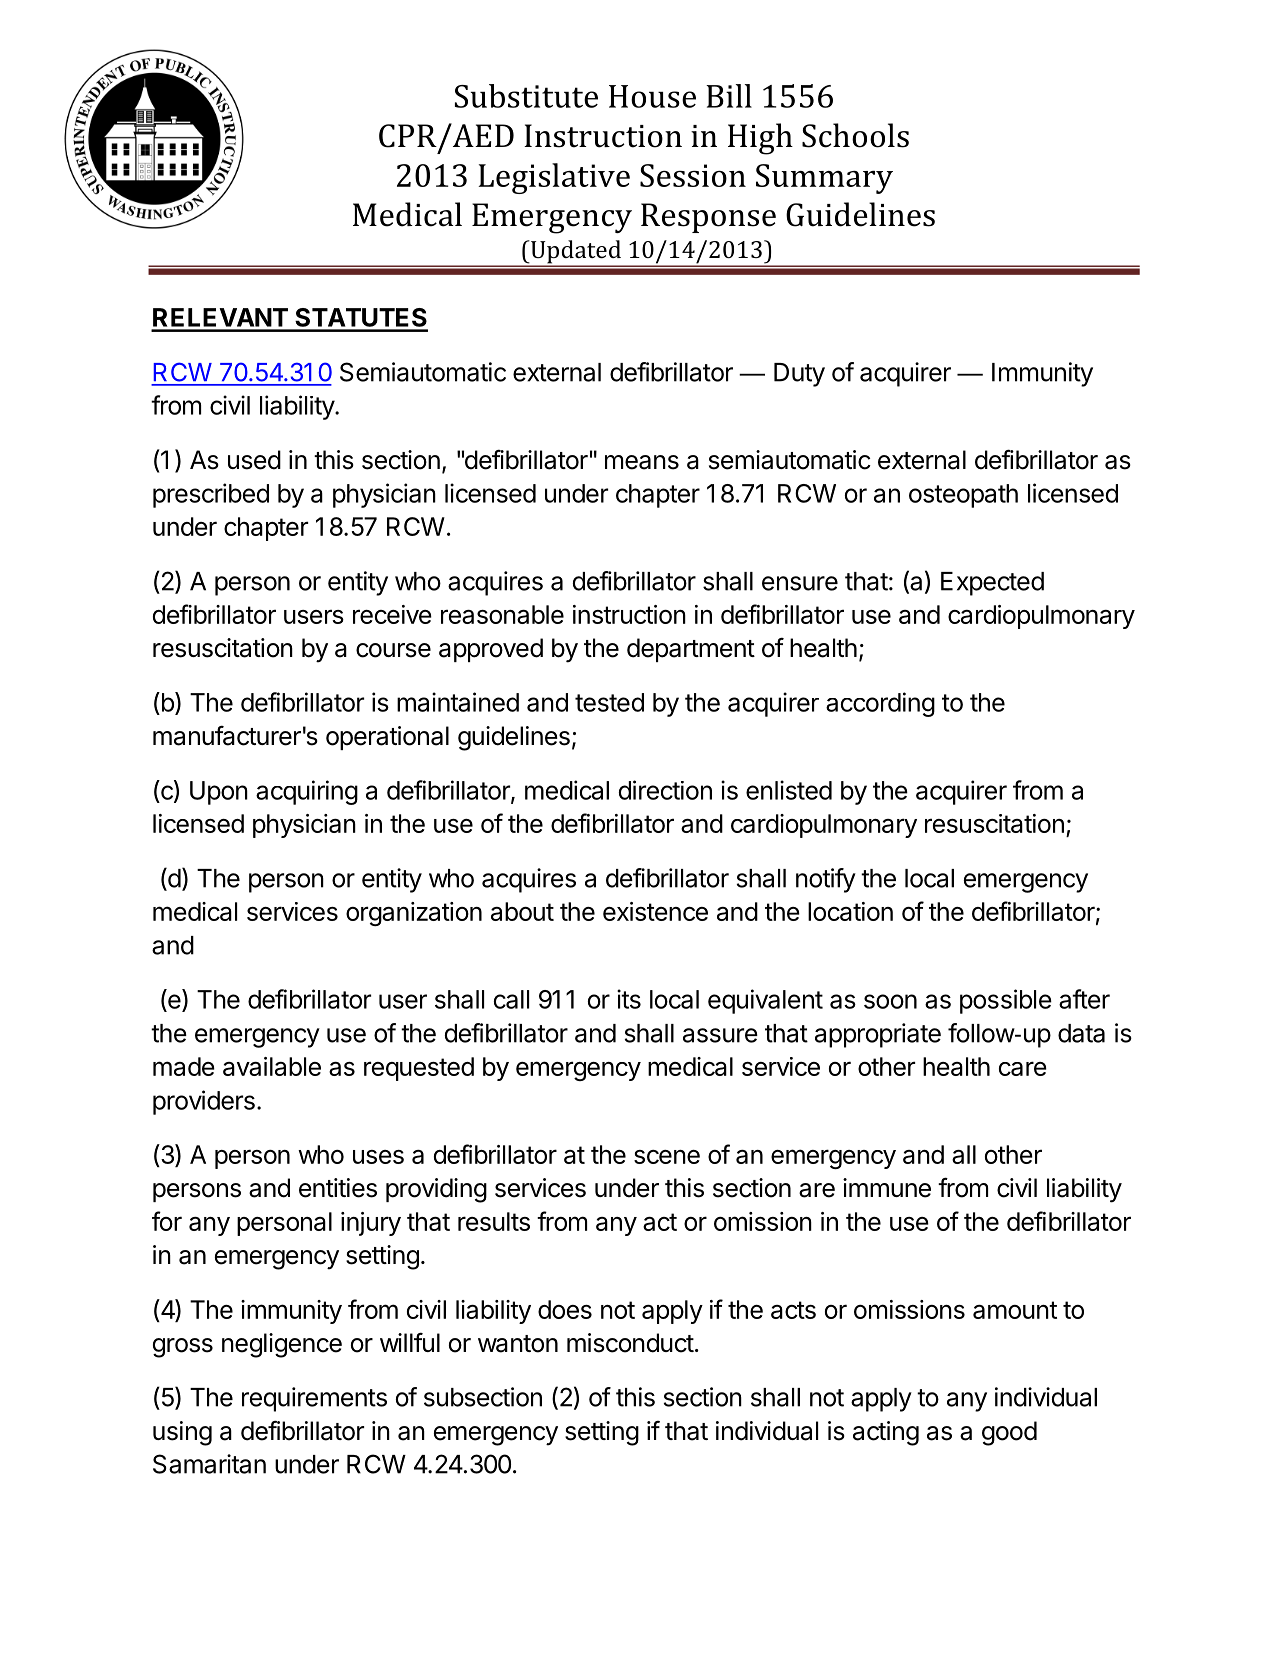 The width and height of the document is (1288, 1667). I want to click on Substitute, so click(526, 96).
